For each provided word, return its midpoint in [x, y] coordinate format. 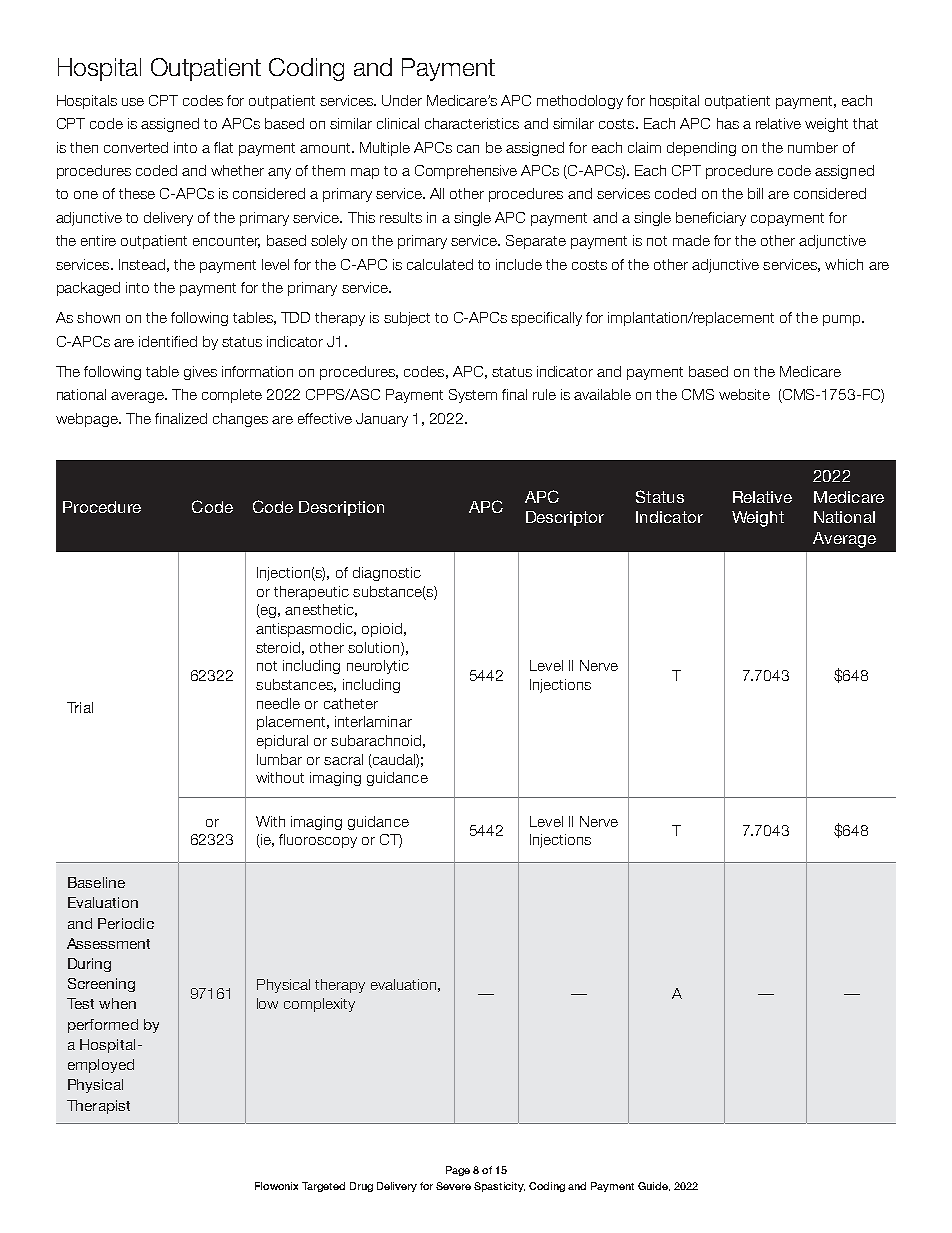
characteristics [472, 123]
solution [375, 647]
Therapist [98, 1107]
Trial [80, 707]
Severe [453, 1186]
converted [136, 147]
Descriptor [565, 518]
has [728, 123]
